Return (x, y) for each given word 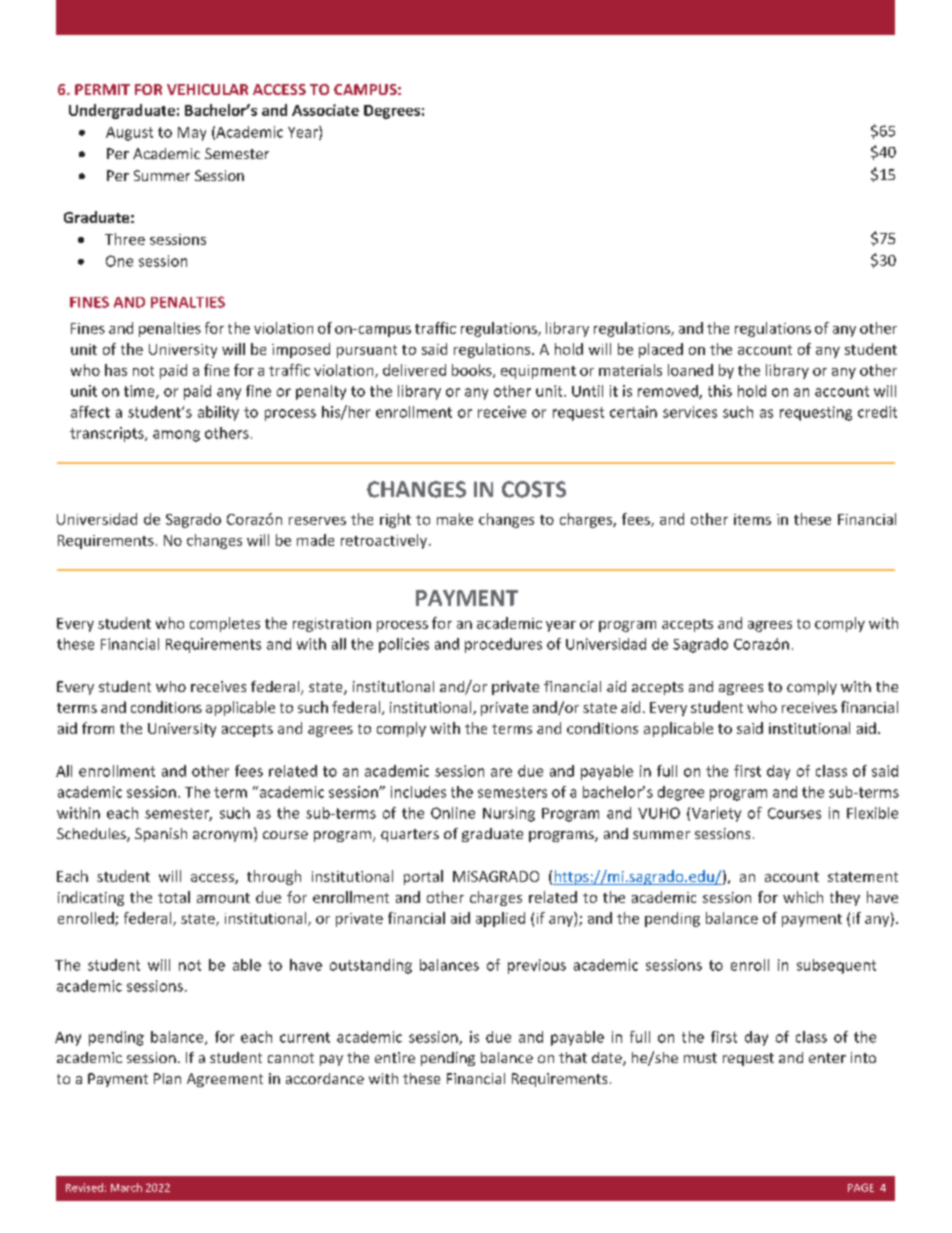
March (126, 1187)
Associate (325, 110)
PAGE (861, 1187)
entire (395, 1057)
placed (661, 350)
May (192, 134)
